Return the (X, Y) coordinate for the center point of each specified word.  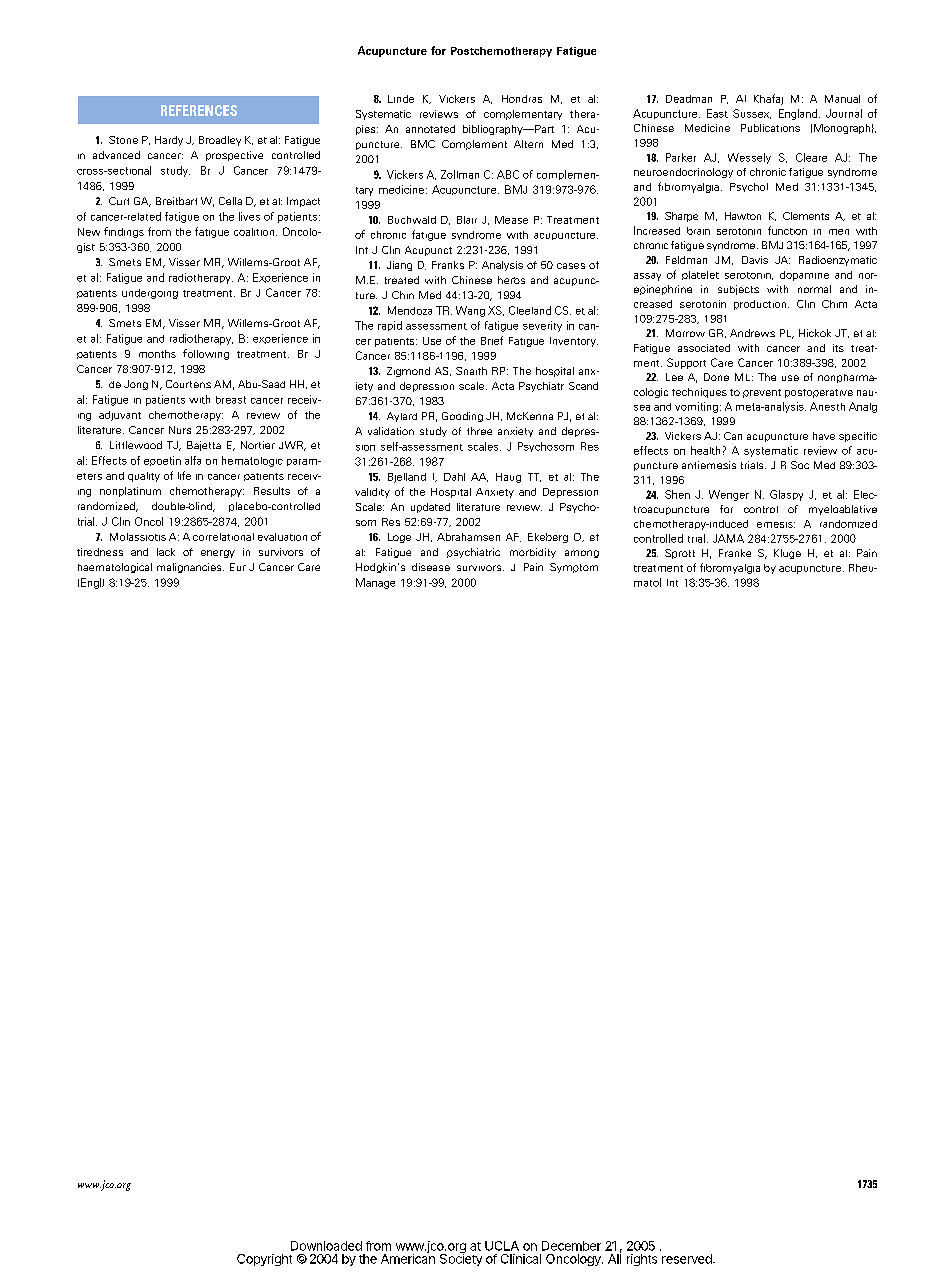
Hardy (169, 141)
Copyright (264, 1260)
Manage (375, 583)
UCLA (502, 1246)
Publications (770, 128)
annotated (430, 129)
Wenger (729, 495)
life (184, 475)
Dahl (454, 477)
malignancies (190, 568)
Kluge (787, 554)
